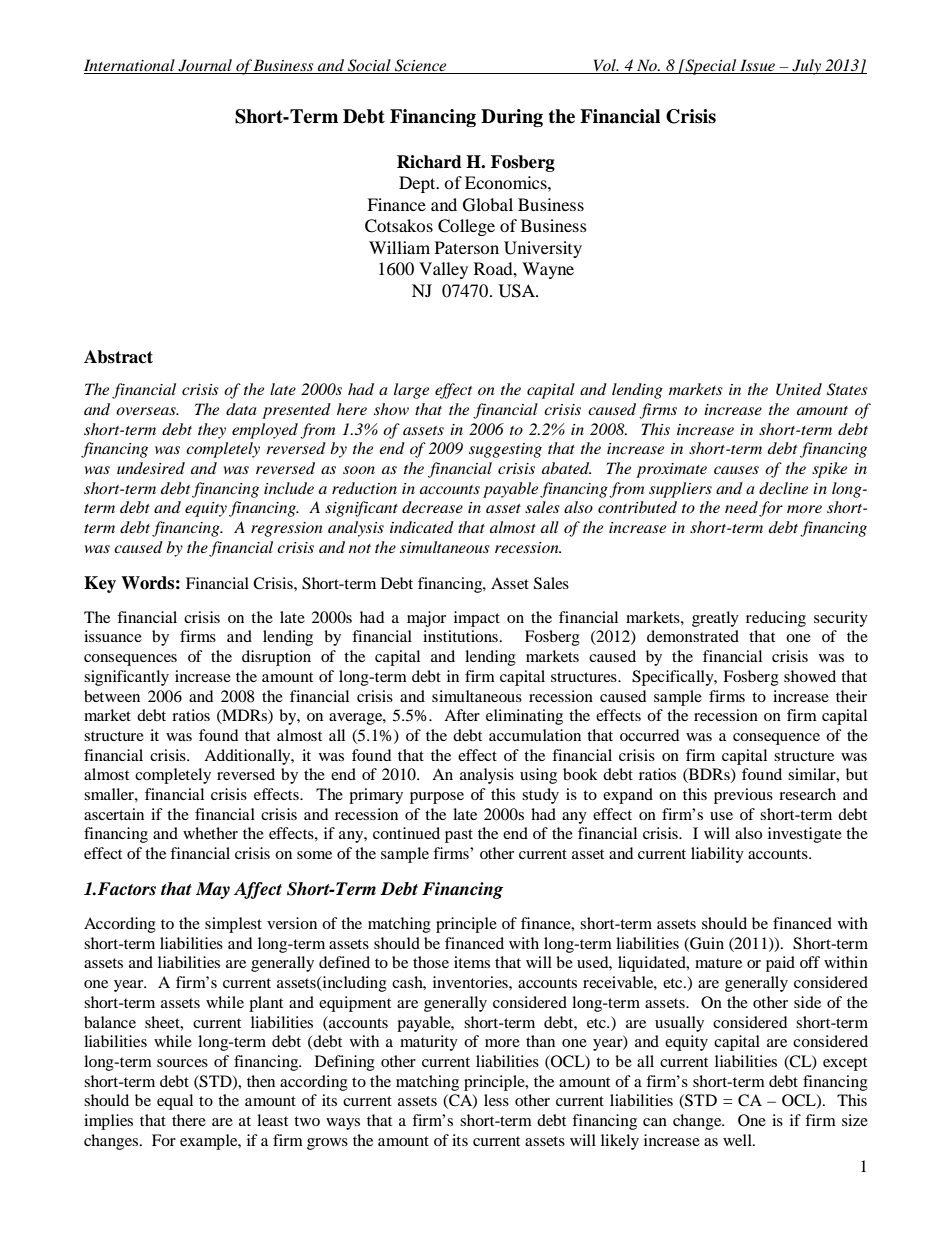 Image resolution: width=952 pixels, height=1233 pixels. What do you see at coordinates (505, 450) in the screenshot?
I see `suggesting` at bounding box center [505, 450].
